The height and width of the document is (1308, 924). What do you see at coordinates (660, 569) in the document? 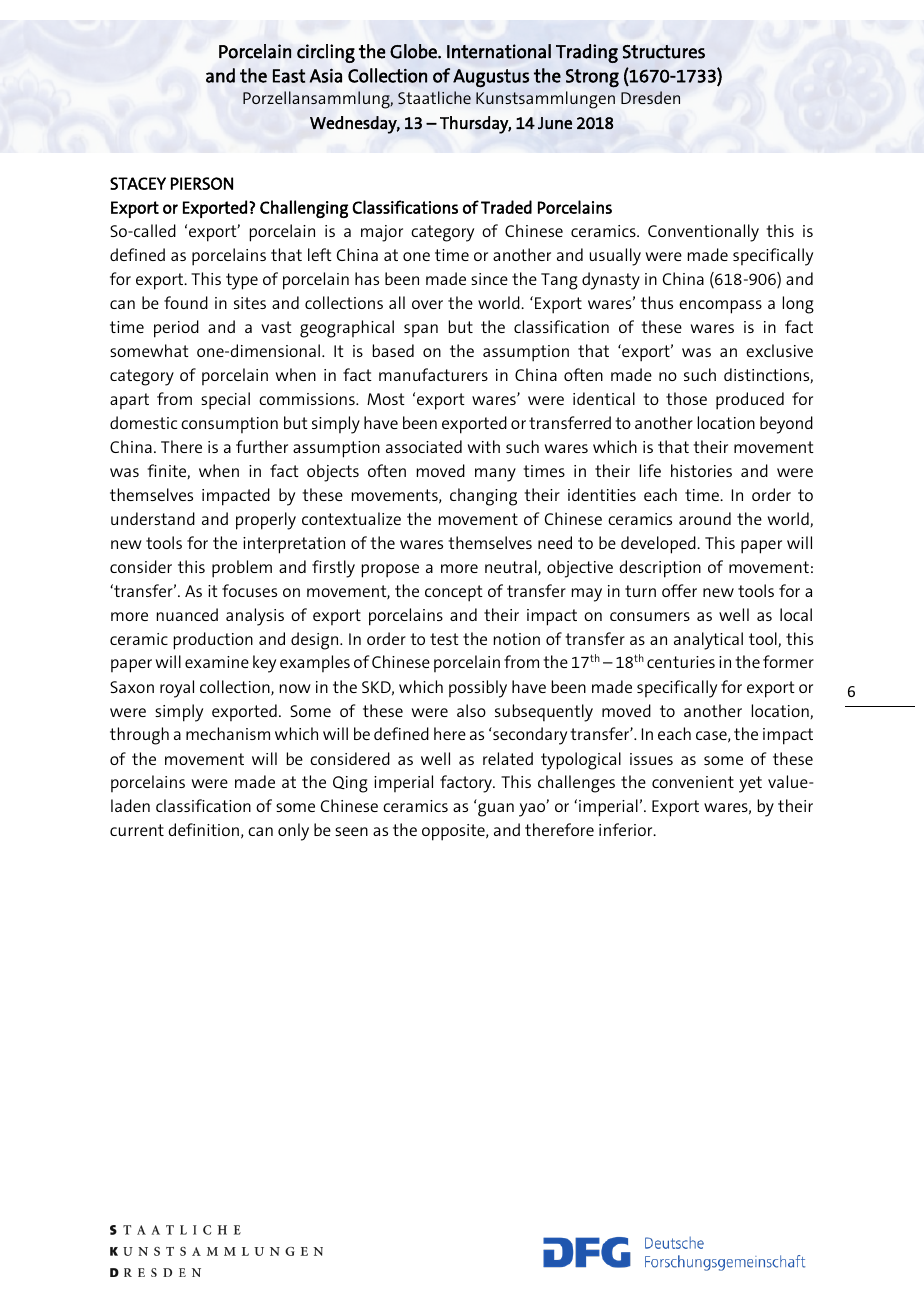
I see `description` at bounding box center [660, 569].
